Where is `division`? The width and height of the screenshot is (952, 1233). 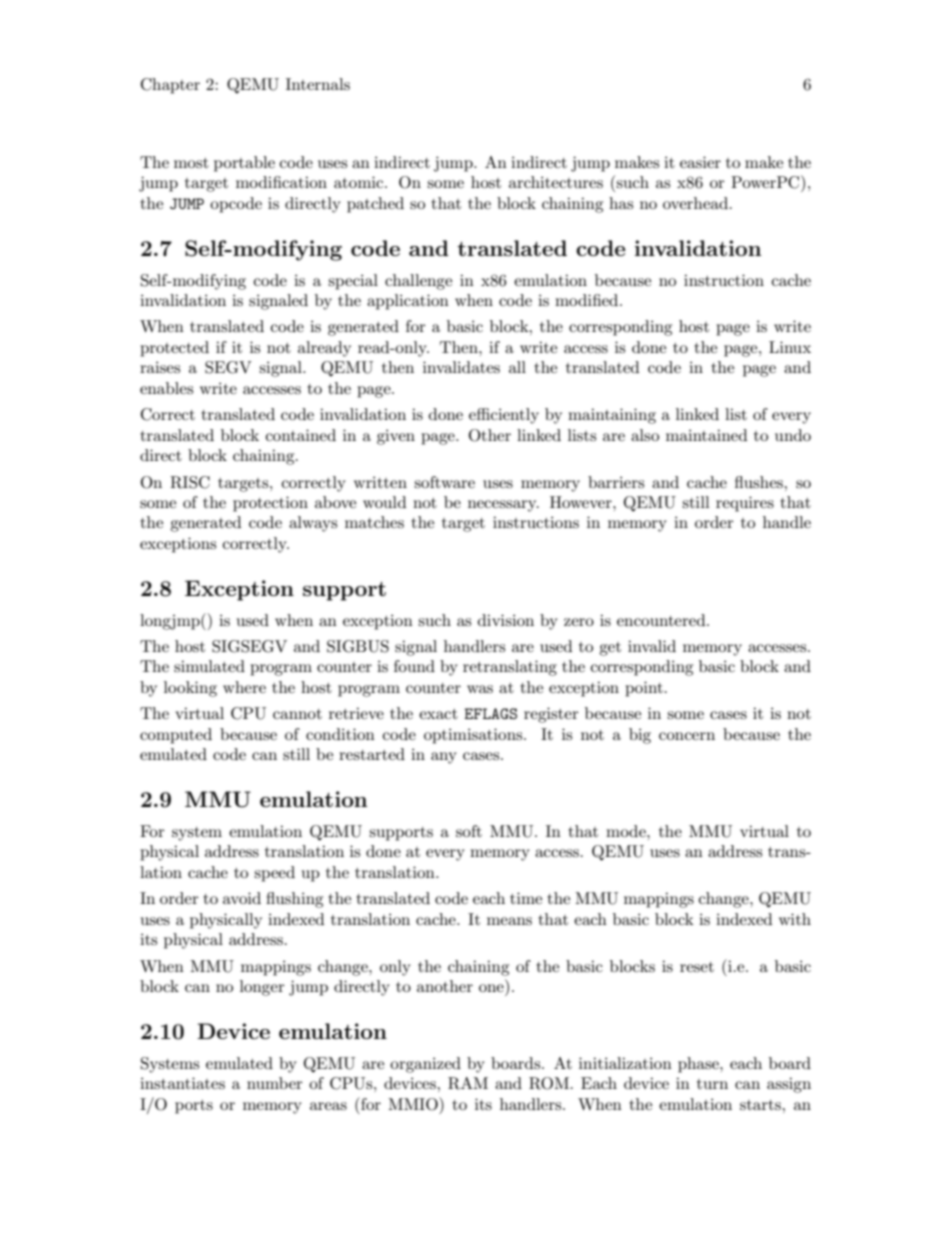 division is located at coordinates (506, 620).
